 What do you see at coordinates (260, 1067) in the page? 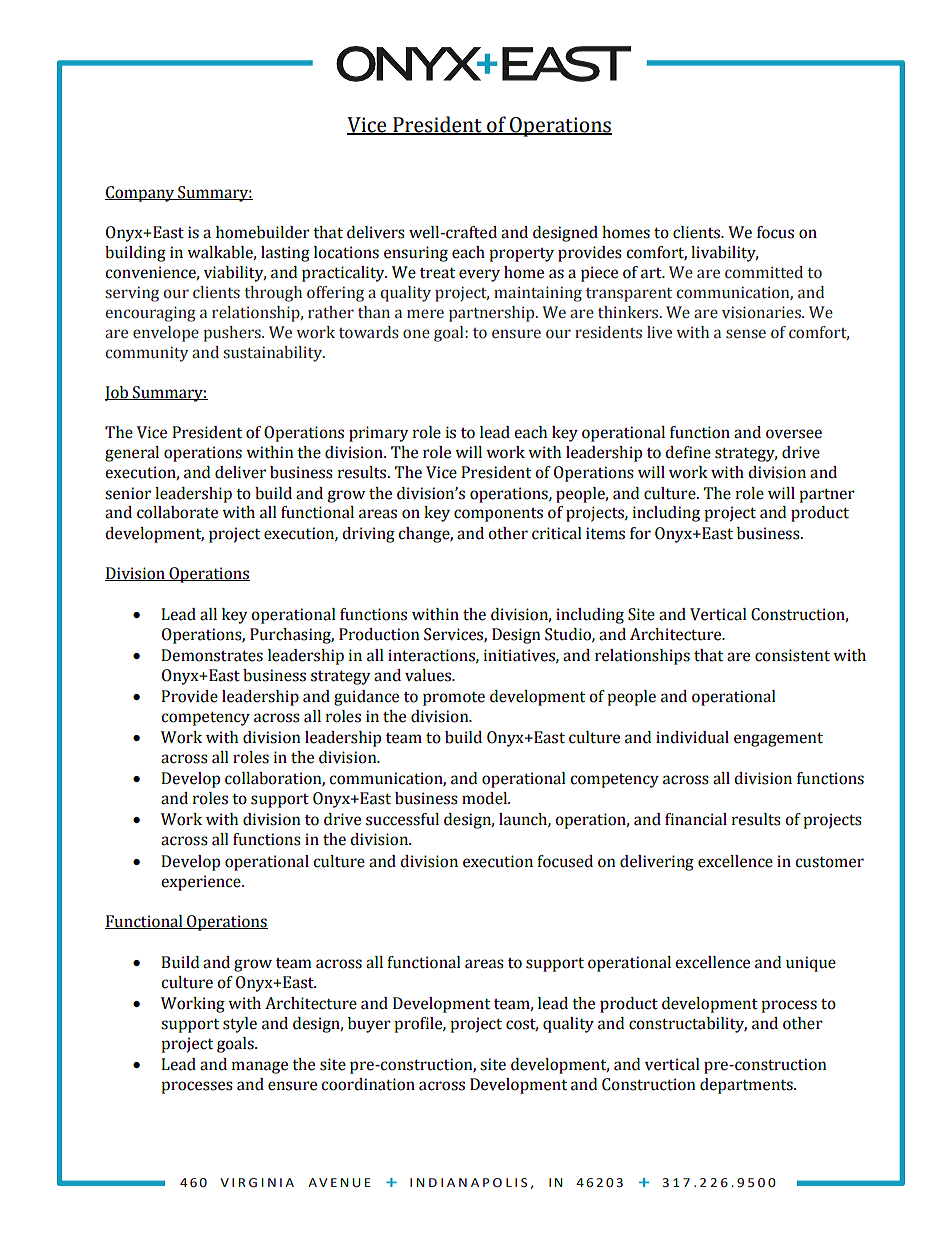
I see `manage` at bounding box center [260, 1067].
